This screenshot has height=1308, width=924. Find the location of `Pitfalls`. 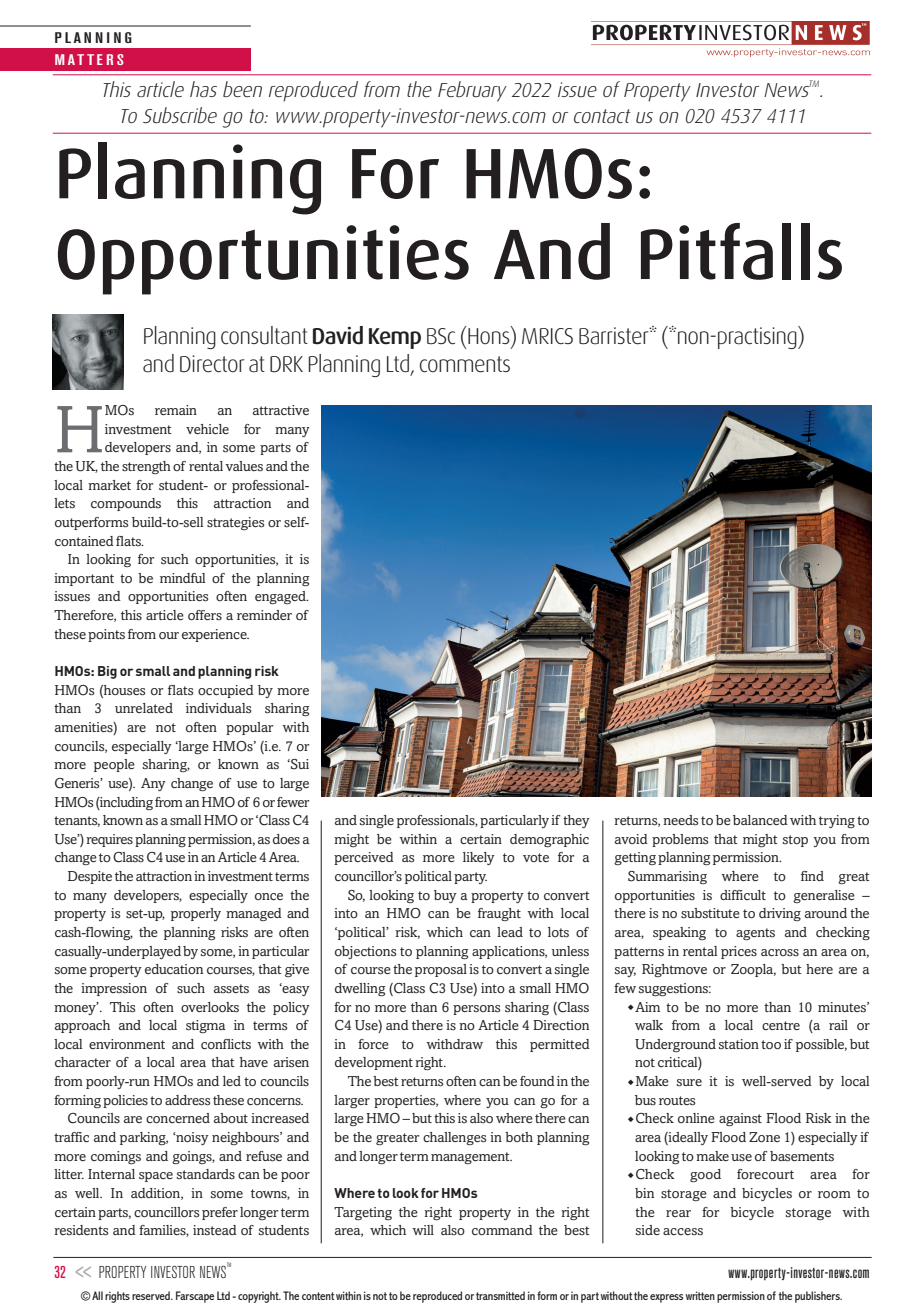

Pitfalls is located at coordinates (741, 251).
